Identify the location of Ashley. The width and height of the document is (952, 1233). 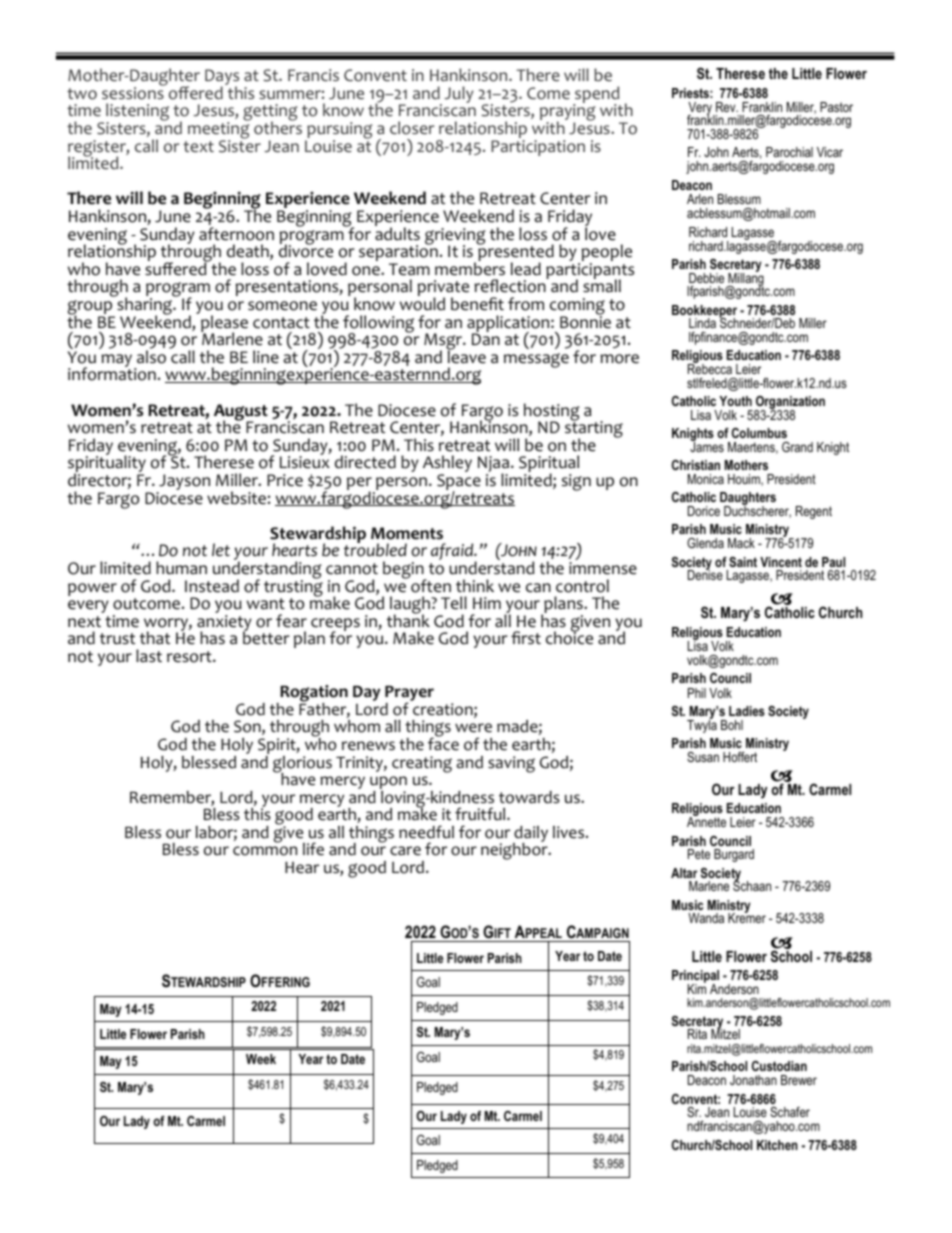
(447, 465).
